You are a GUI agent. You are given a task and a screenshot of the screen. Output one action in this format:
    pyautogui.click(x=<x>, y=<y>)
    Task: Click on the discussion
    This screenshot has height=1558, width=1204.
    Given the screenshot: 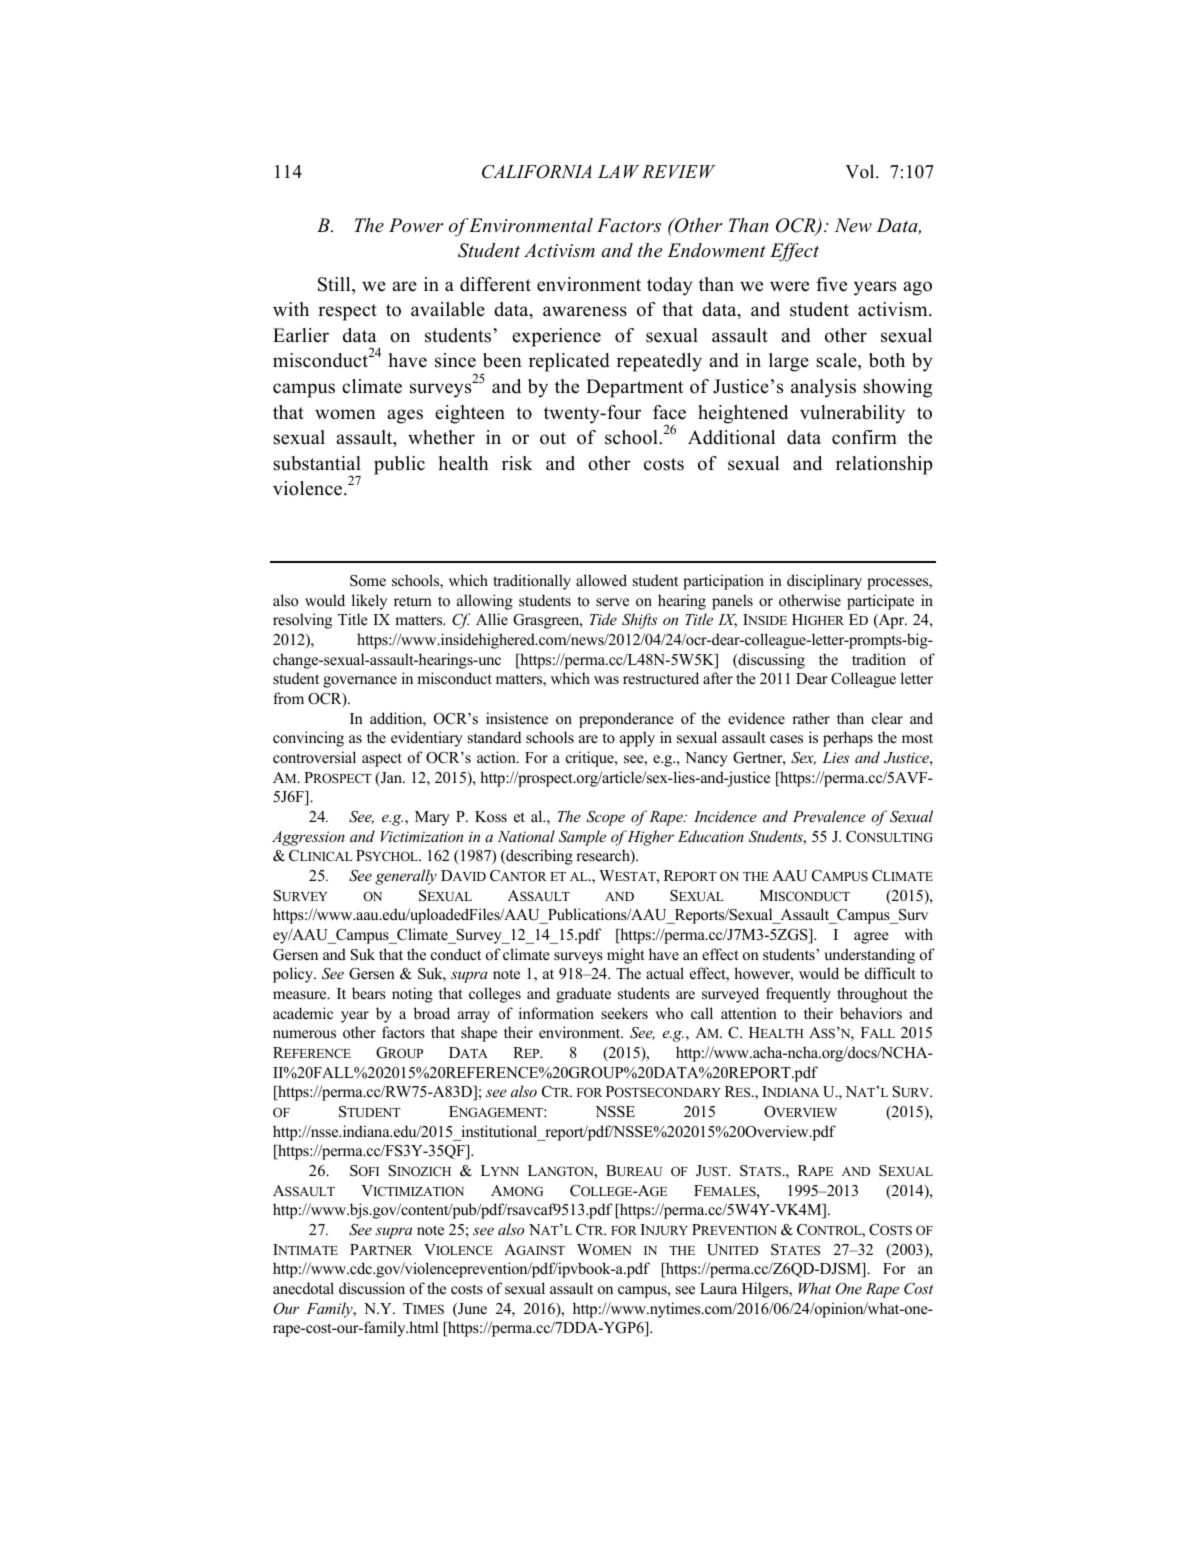 What is the action you would take?
    pyautogui.click(x=372, y=1288)
